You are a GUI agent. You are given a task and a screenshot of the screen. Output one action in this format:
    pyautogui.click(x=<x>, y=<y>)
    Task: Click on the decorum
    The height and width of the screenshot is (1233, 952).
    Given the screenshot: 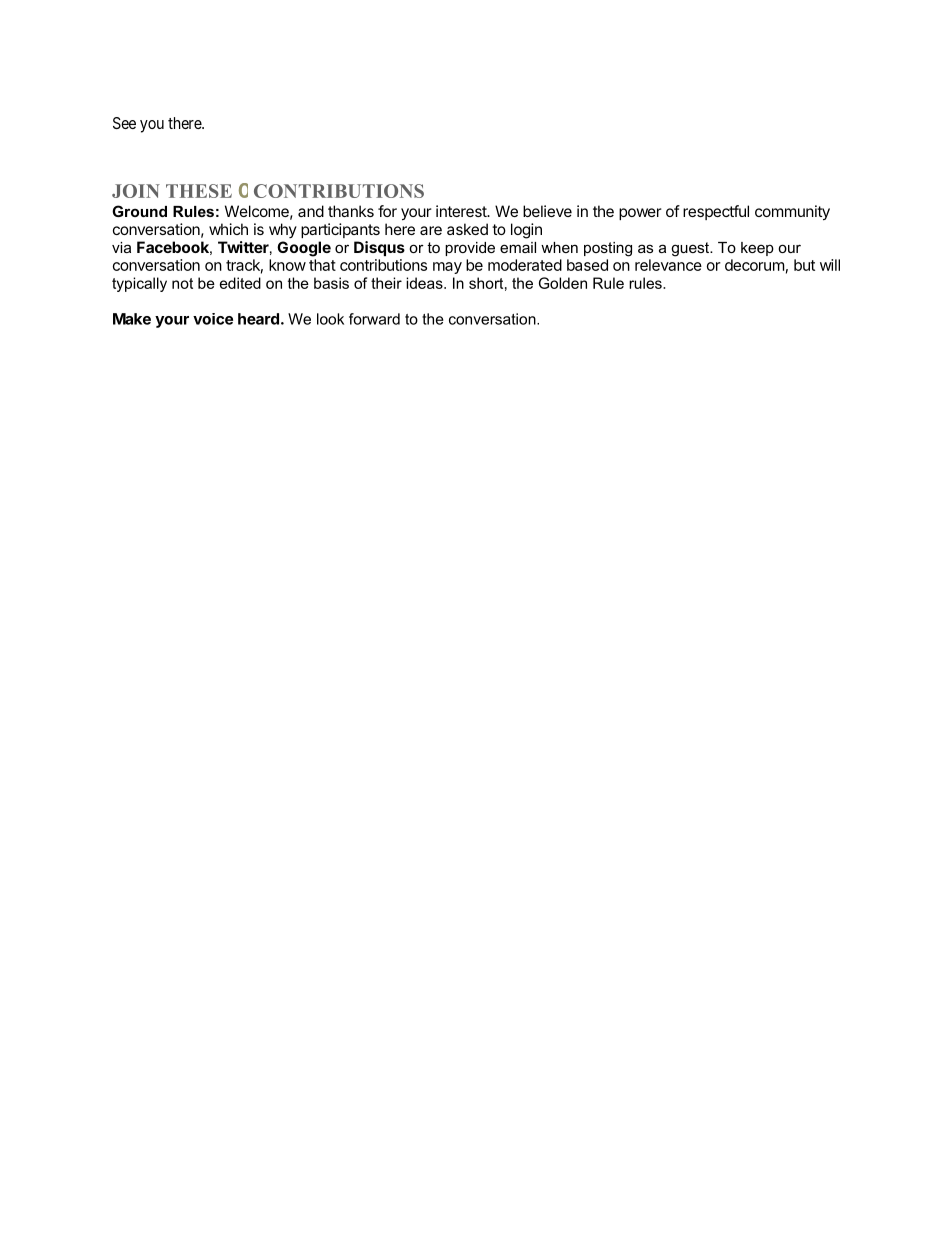 What is the action you would take?
    pyautogui.click(x=754, y=265)
